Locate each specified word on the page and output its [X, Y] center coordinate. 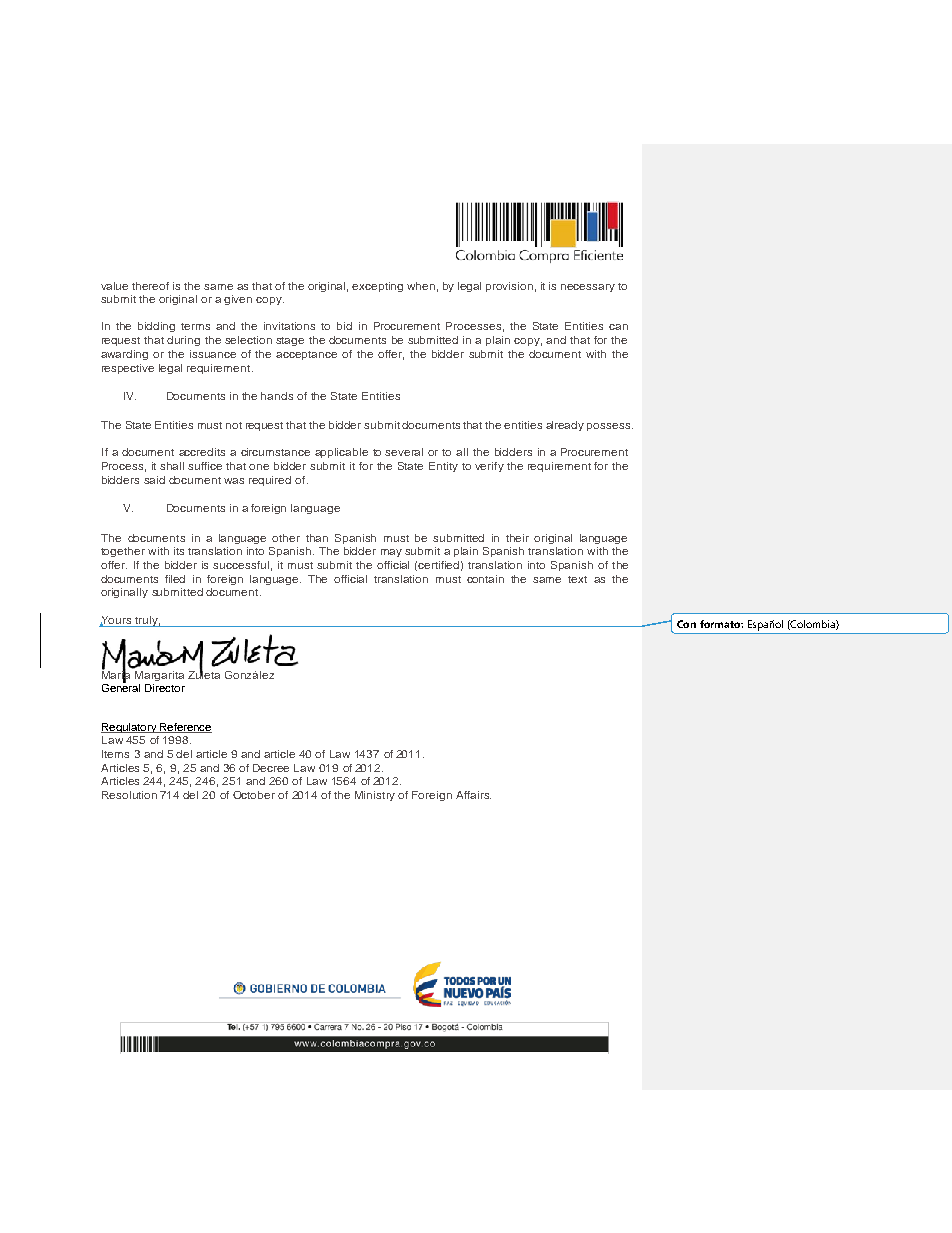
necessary [588, 288]
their [517, 538]
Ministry [375, 796]
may [391, 553]
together [123, 552]
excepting [377, 287]
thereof [150, 286]
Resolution [129, 795]
